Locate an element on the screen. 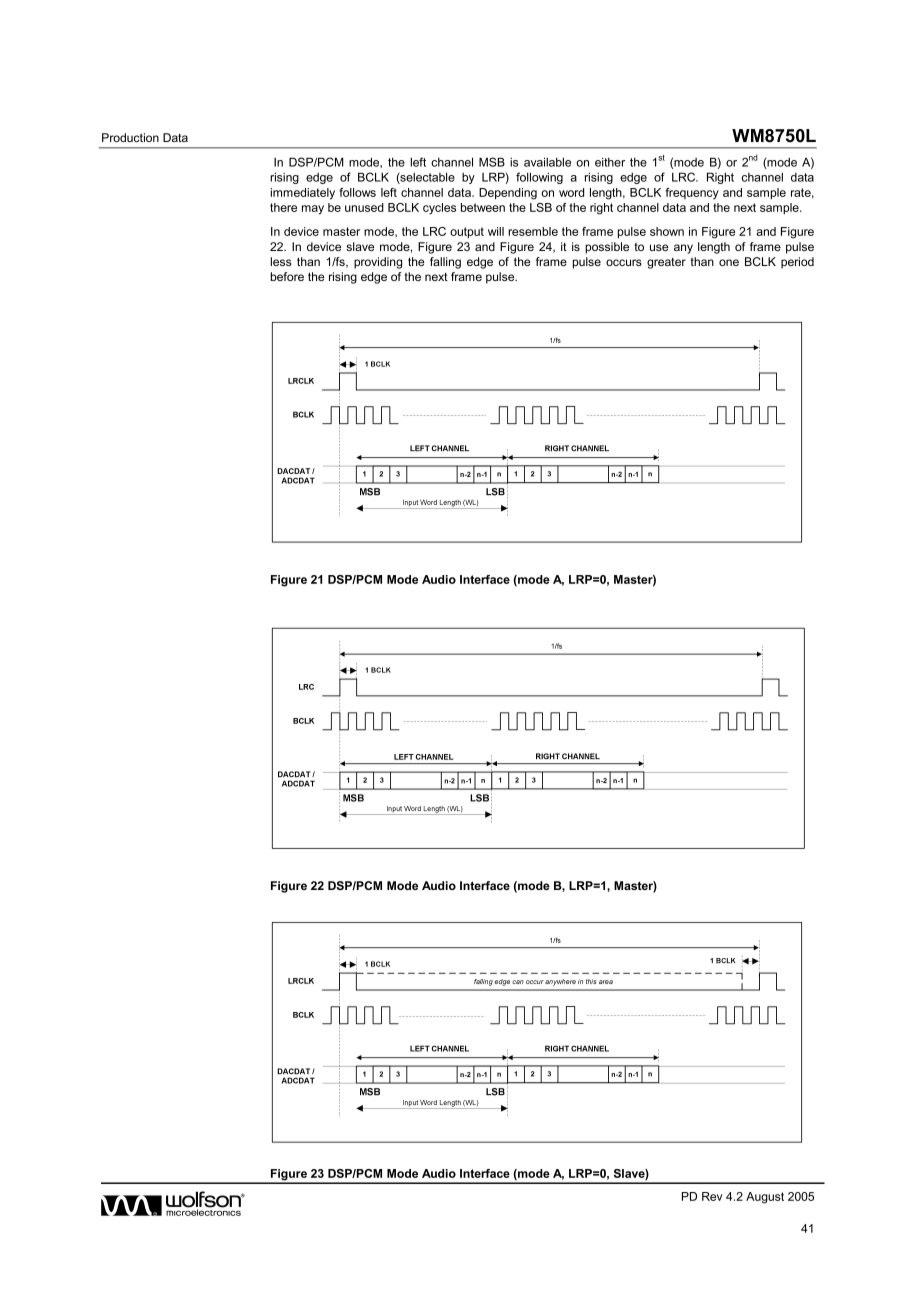 The height and width of the screenshot is (1308, 924). greater is located at coordinates (666, 263).
